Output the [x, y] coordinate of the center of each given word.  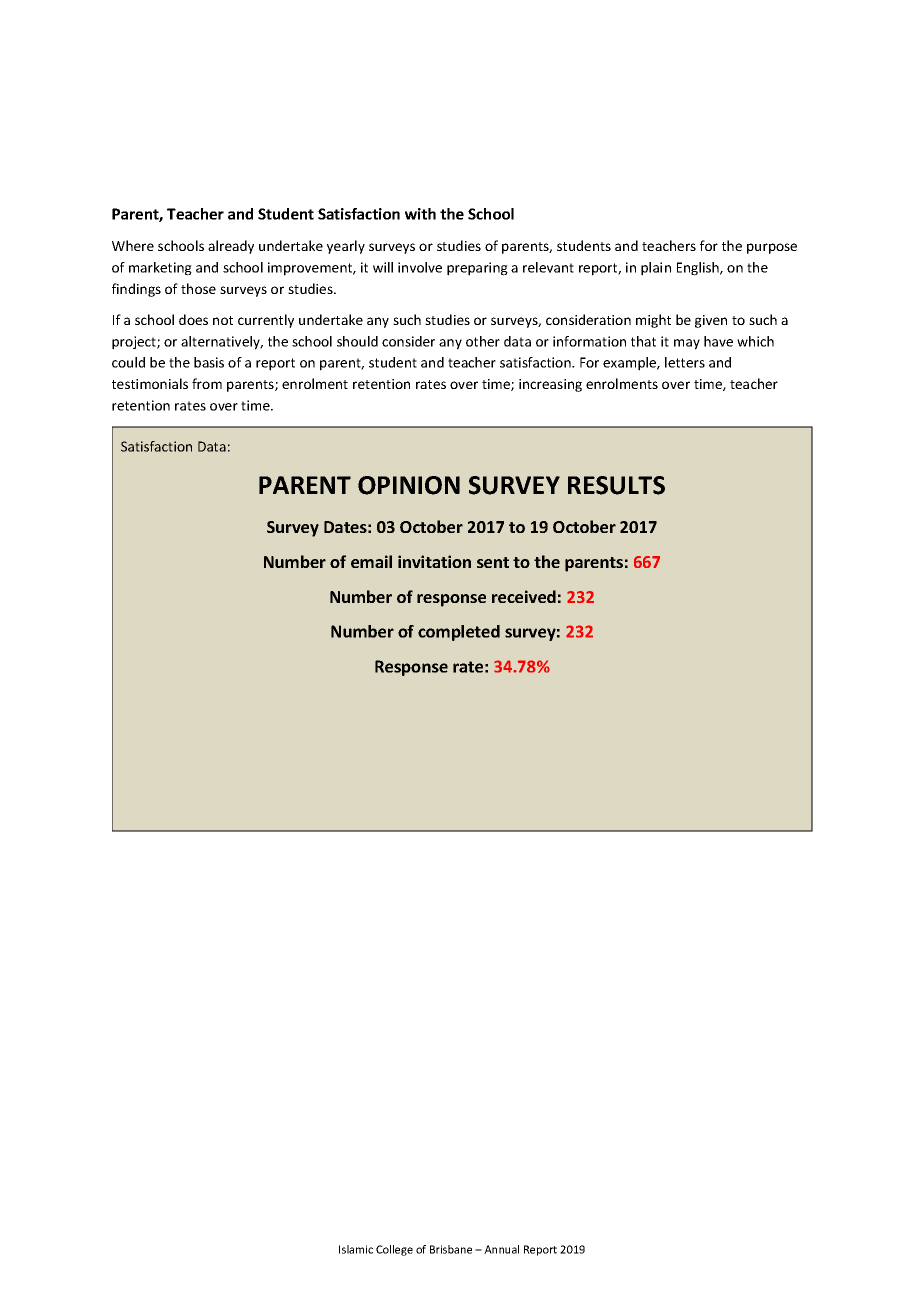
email [371, 561]
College [394, 1250]
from [207, 383]
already [231, 247]
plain [656, 269]
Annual [501, 1249]
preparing [477, 269]
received [524, 596]
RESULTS [616, 485]
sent [493, 562]
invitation [434, 561]
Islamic [356, 1249]
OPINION [409, 485]
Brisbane [451, 1249]
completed [459, 633]
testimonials [150, 383]
